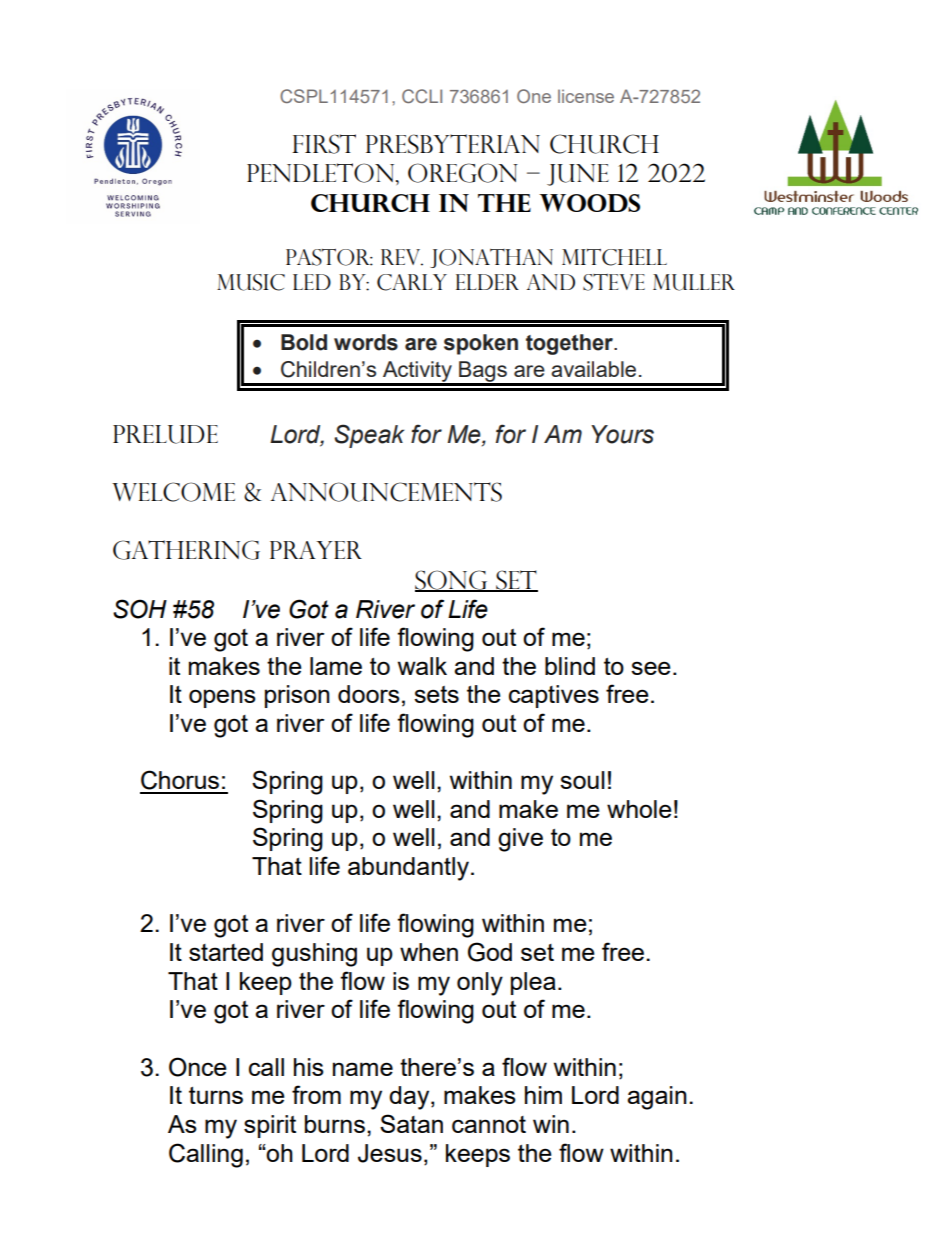 Image resolution: width=952 pixels, height=1233 pixels. Describe the element at coordinates (639, 809) in the document. I see `whole` at that location.
